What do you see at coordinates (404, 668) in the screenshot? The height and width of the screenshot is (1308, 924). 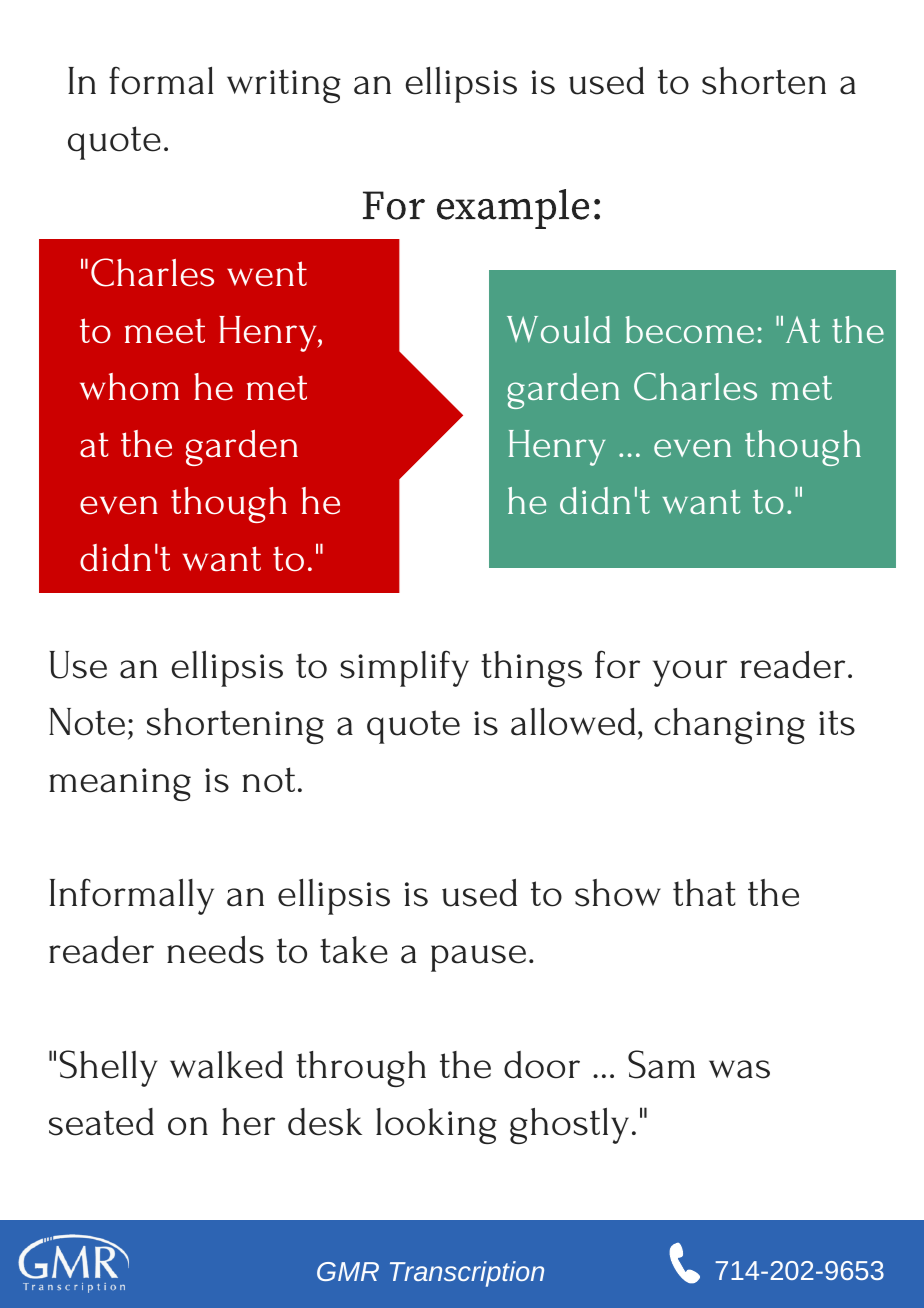 I see `simplify` at bounding box center [404, 668].
